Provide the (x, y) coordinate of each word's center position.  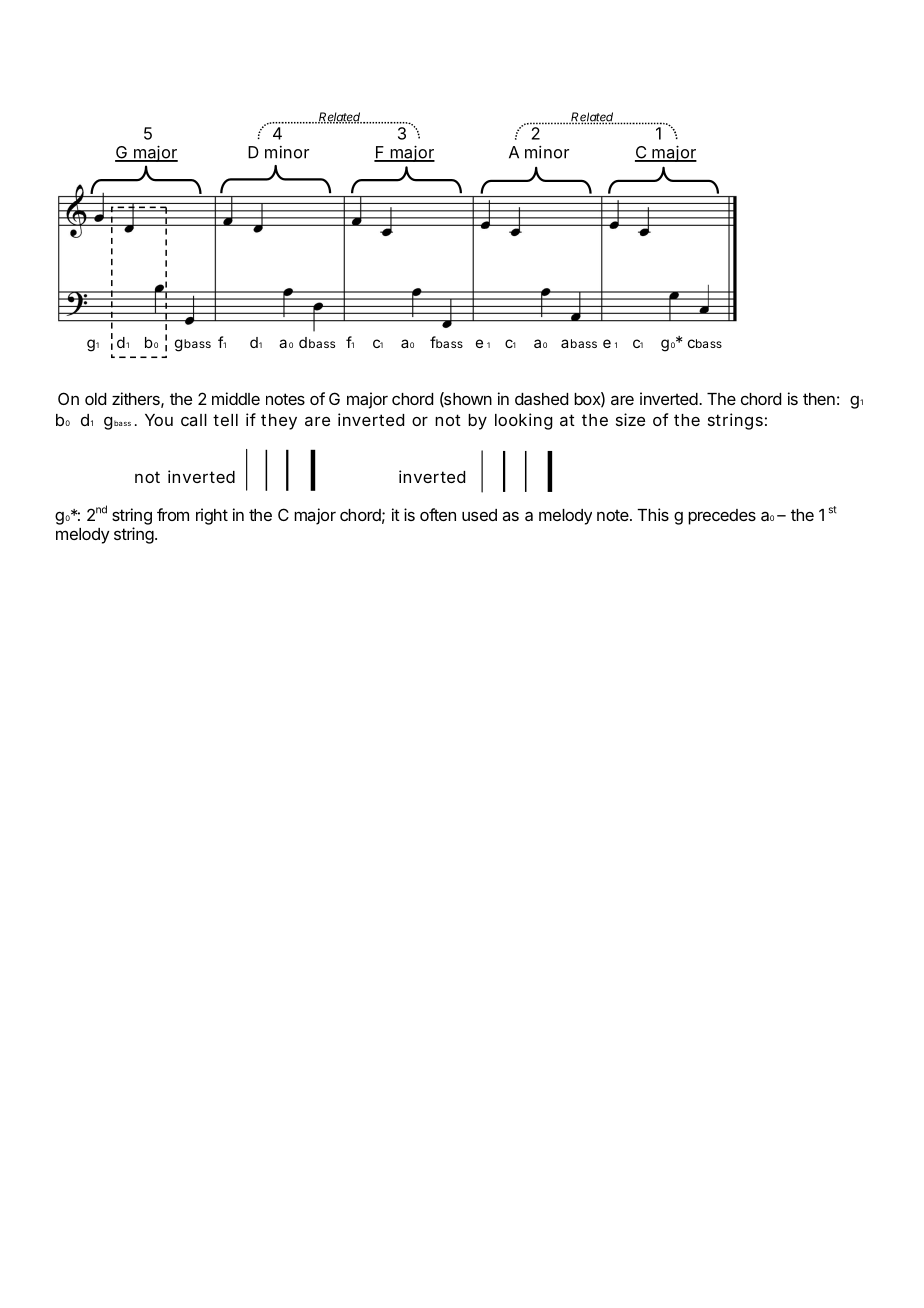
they (279, 422)
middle (236, 398)
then (819, 399)
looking (524, 421)
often (438, 514)
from (173, 514)
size (630, 419)
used (479, 515)
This (653, 514)
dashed (541, 399)
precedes (722, 517)
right (212, 516)
